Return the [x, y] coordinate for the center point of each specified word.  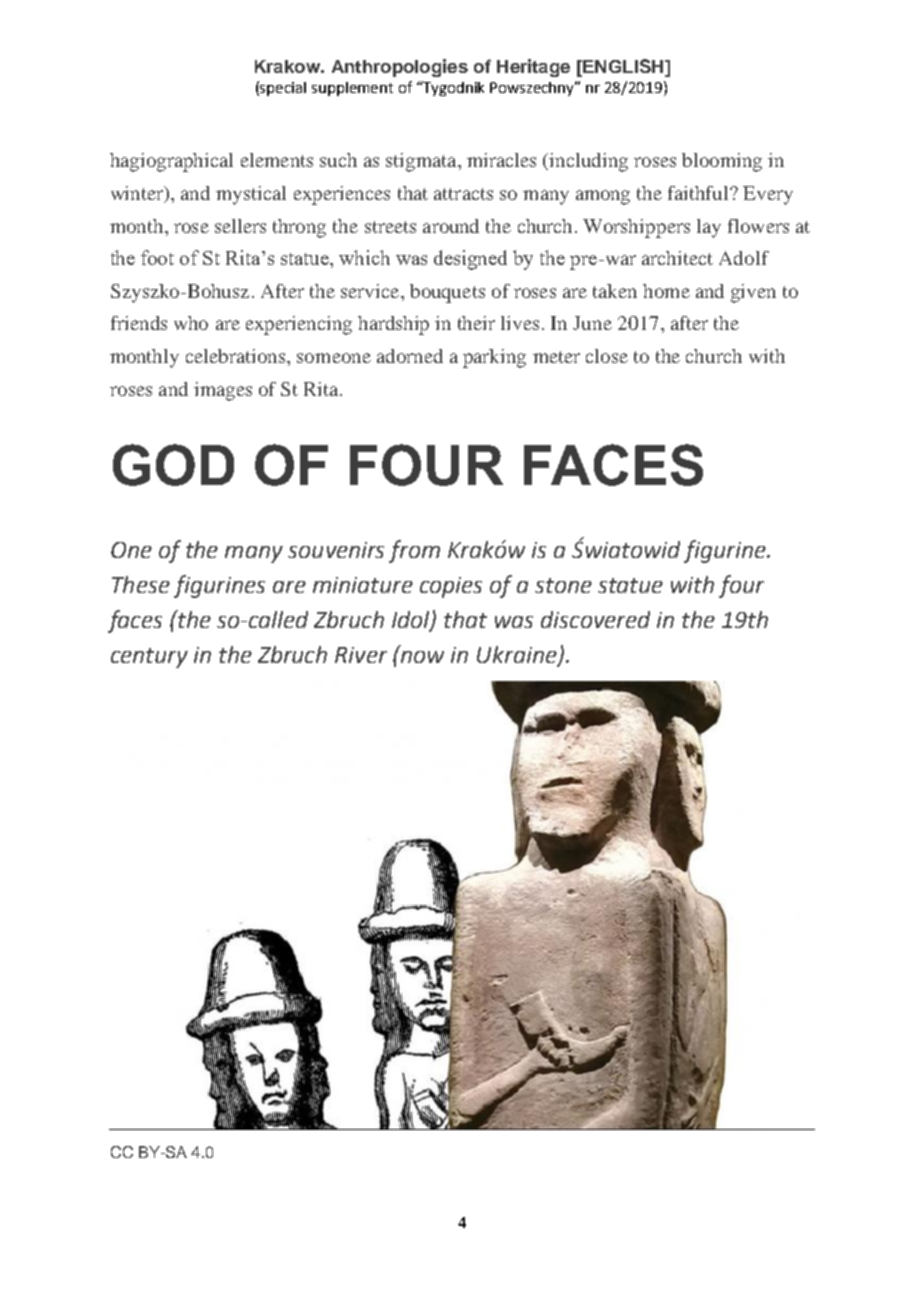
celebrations [237, 356]
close [607, 356]
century [149, 658]
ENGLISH [623, 66]
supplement [352, 89]
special [283, 89]
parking [494, 358]
